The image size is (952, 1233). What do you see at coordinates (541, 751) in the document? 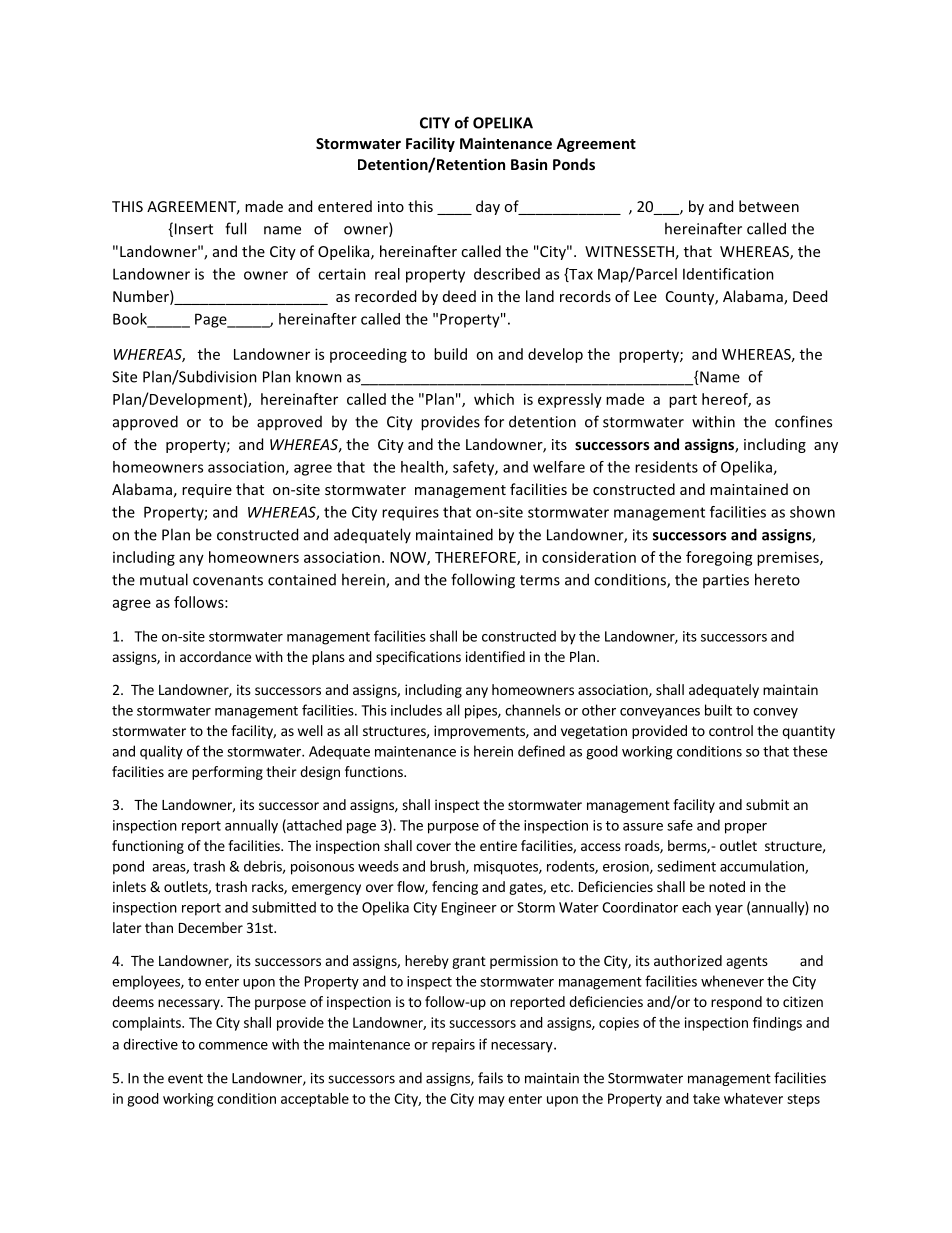
I see `defined` at bounding box center [541, 751].
